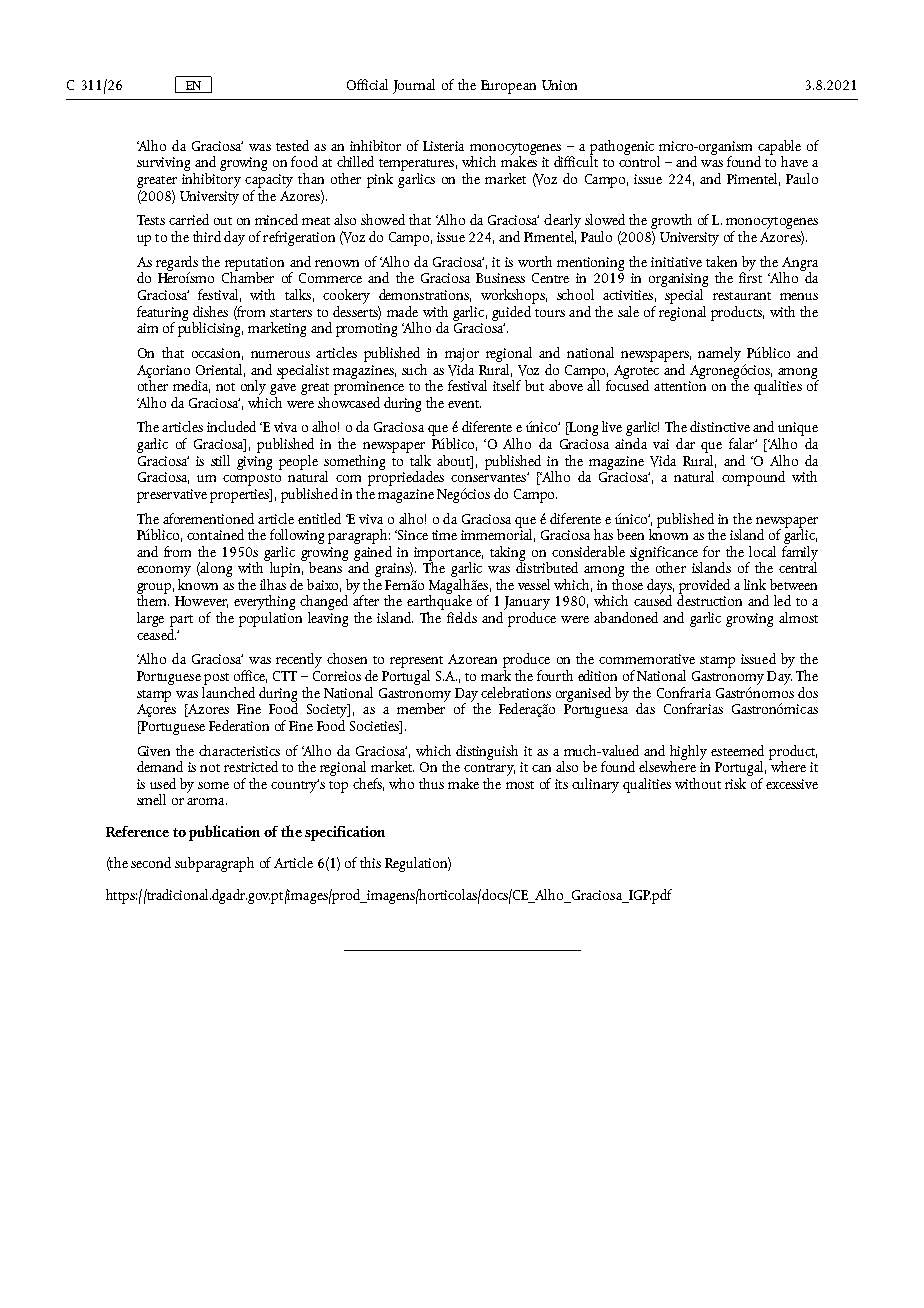 The width and height of the screenshot is (924, 1308). Describe the element at coordinates (201, 602) in the screenshot. I see `However` at that location.
